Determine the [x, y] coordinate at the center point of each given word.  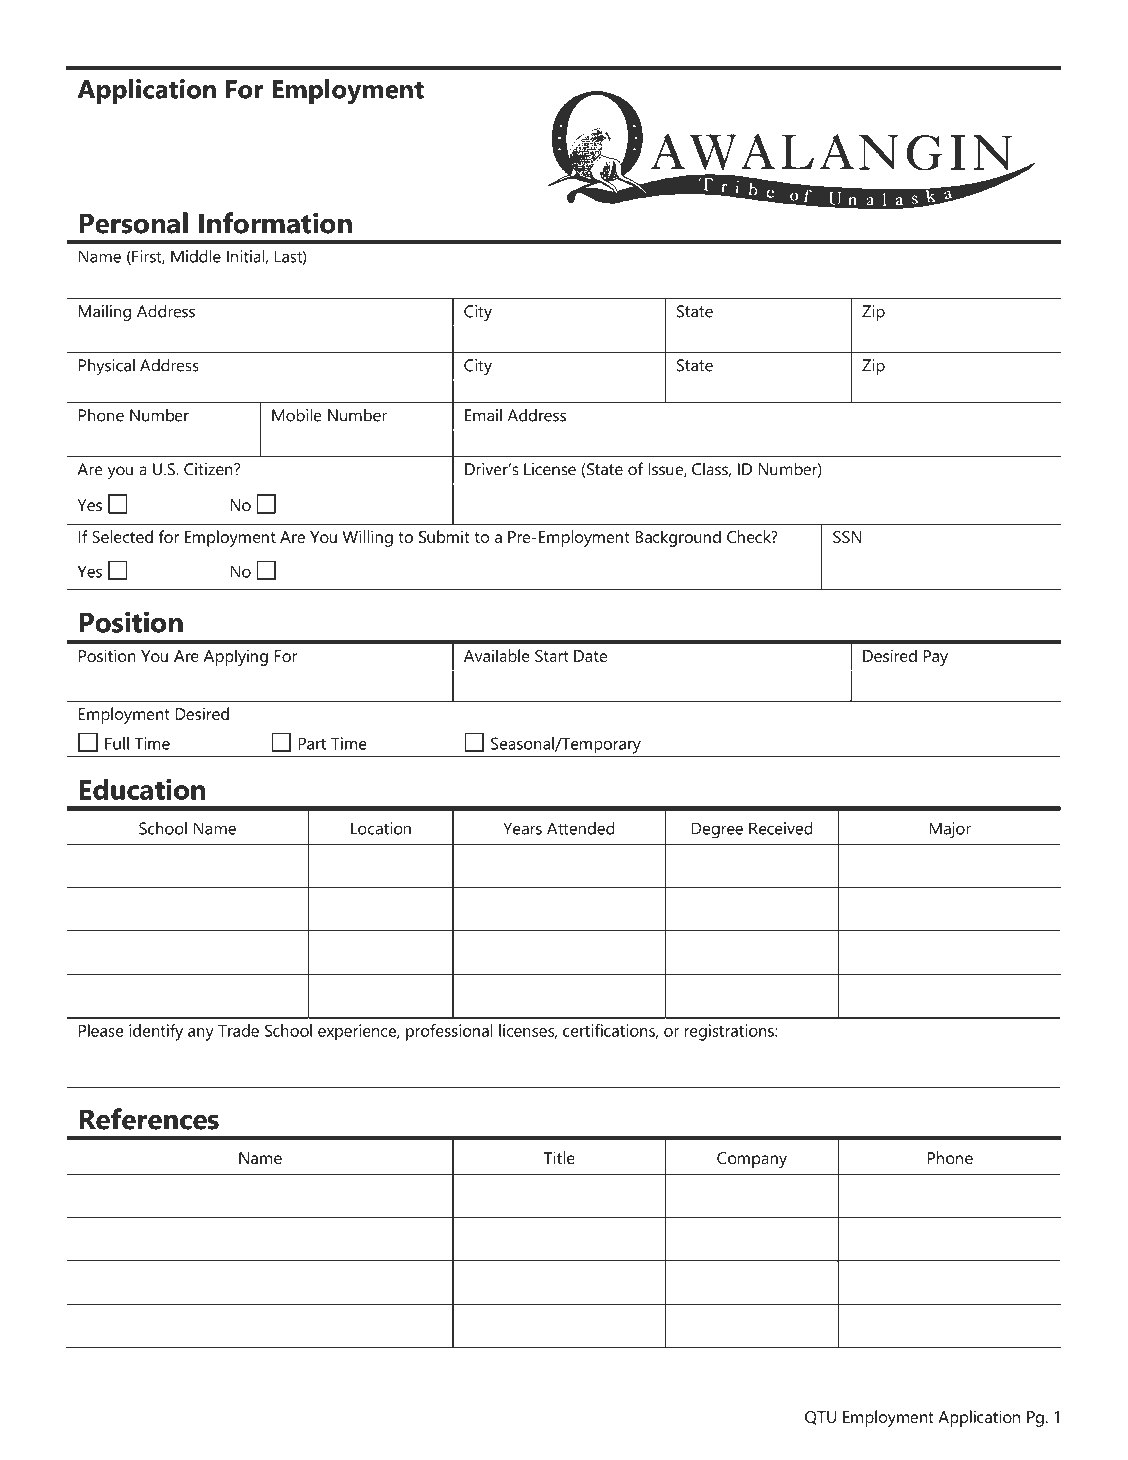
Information [275, 223]
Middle [196, 256]
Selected [122, 536]
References [149, 1119]
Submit [444, 536]
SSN [847, 537]
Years [522, 828]
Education [142, 789]
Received [781, 828]
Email [483, 415]
